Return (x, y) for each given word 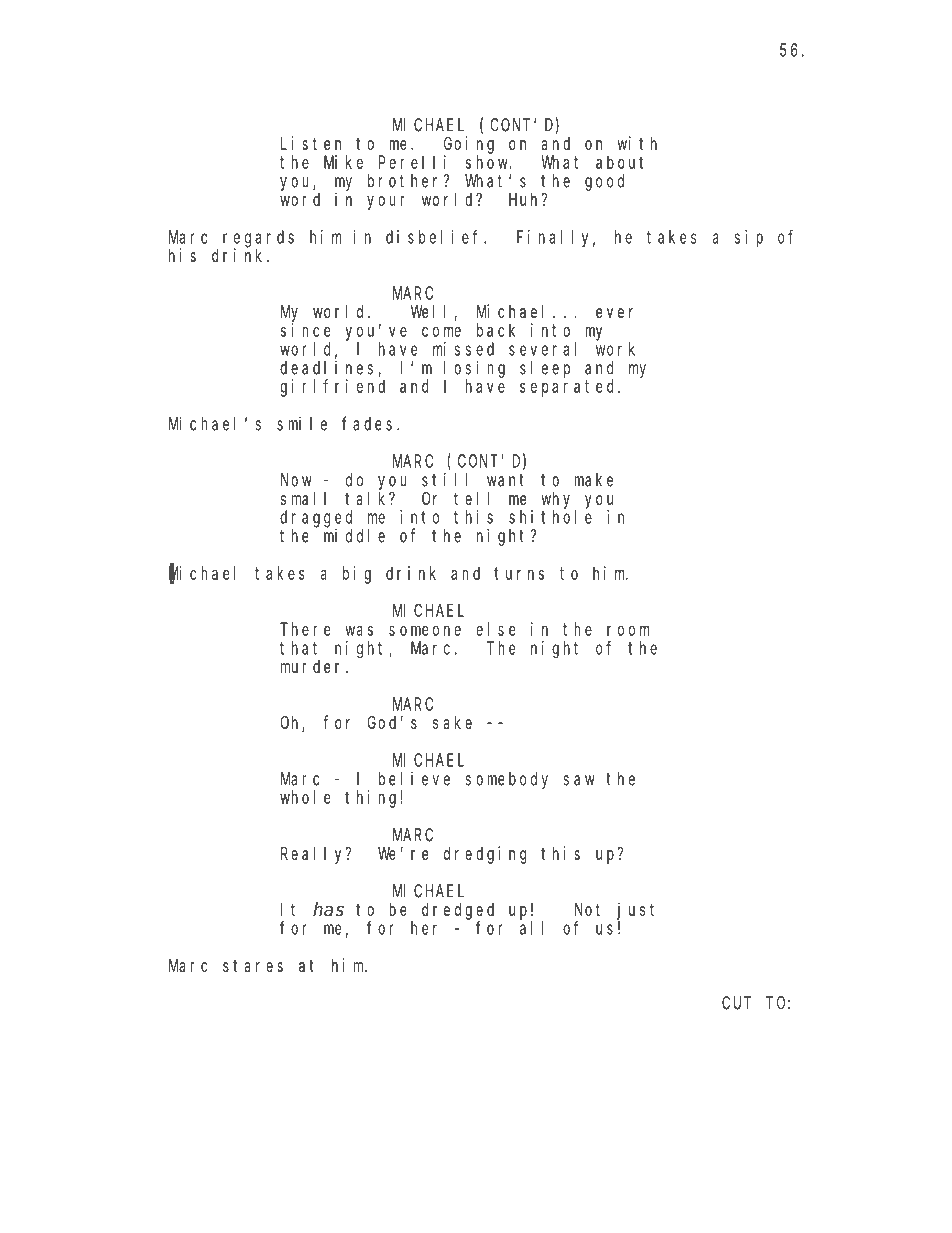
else (495, 629)
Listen (311, 143)
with (637, 143)
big (357, 575)
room (628, 630)
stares (253, 966)
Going (469, 145)
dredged (458, 912)
